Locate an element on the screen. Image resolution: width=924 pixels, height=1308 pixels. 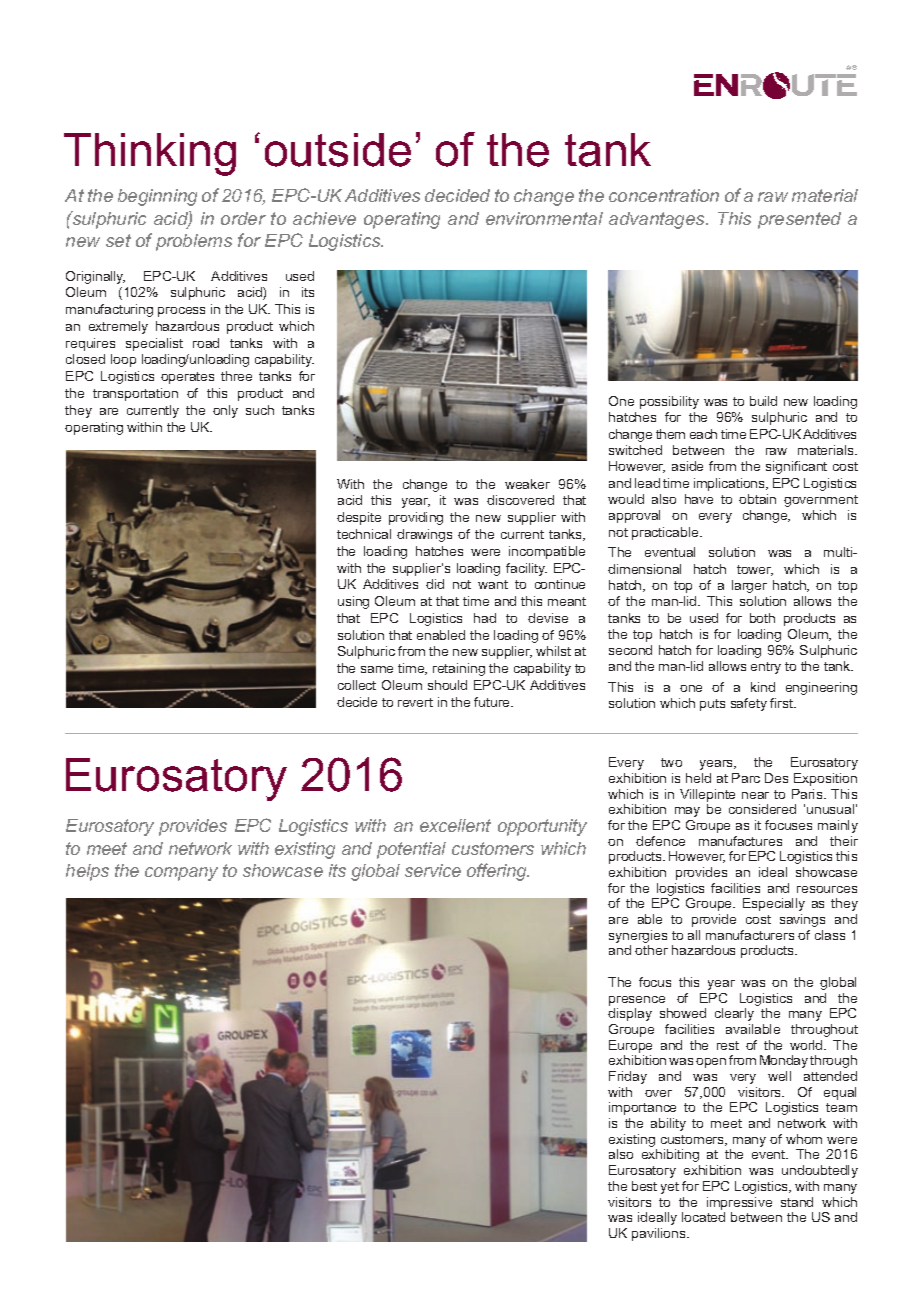
obtain is located at coordinates (757, 499).
